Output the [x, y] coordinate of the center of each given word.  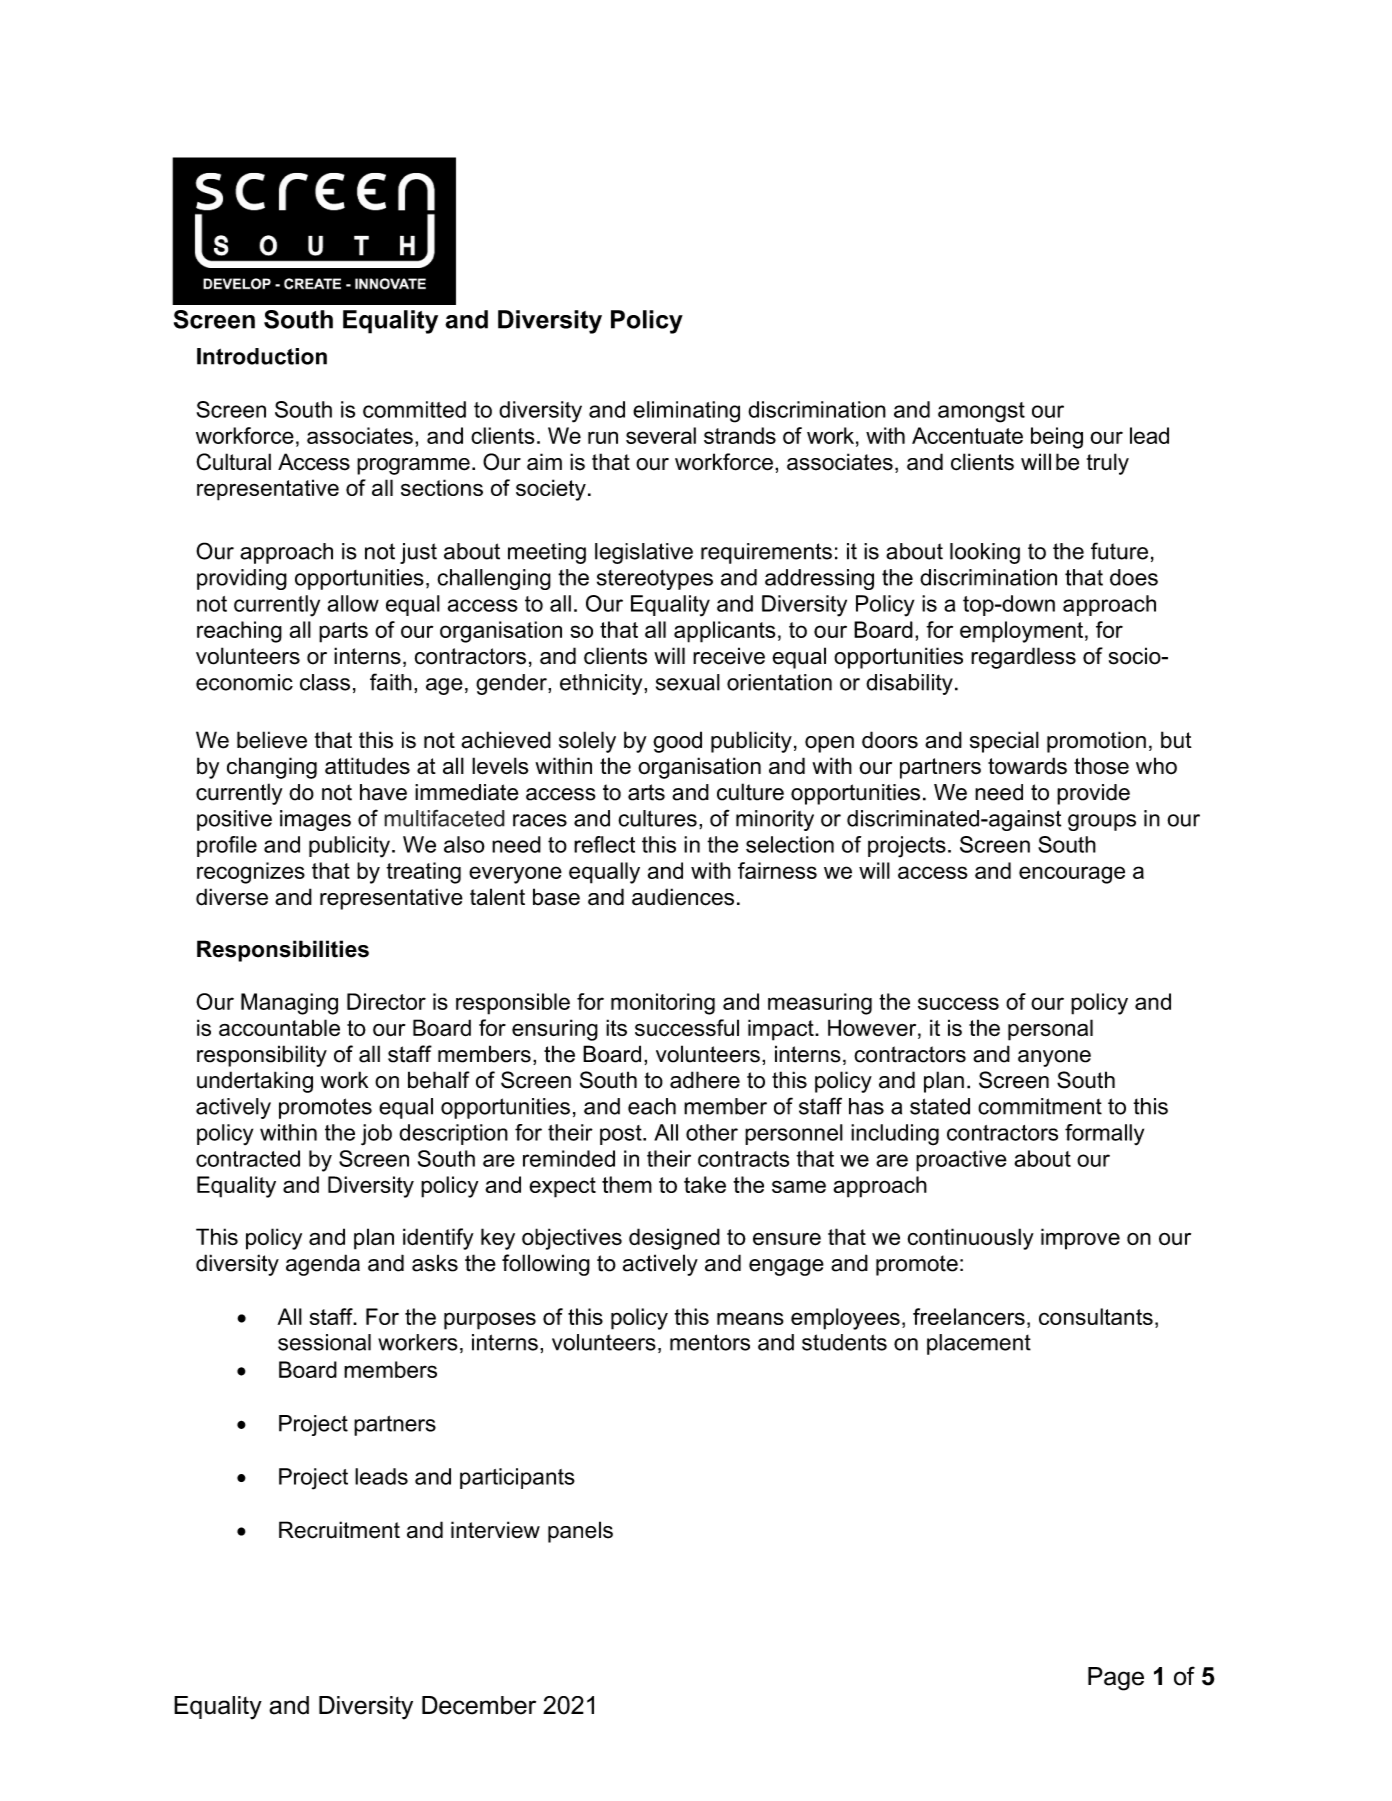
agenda [323, 1265]
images [315, 820]
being [1057, 438]
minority [775, 820]
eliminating [686, 412]
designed [674, 1239]
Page [1116, 1679]
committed [414, 409]
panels [580, 1532]
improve [1080, 1239]
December [479, 1705]
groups [1102, 822]
